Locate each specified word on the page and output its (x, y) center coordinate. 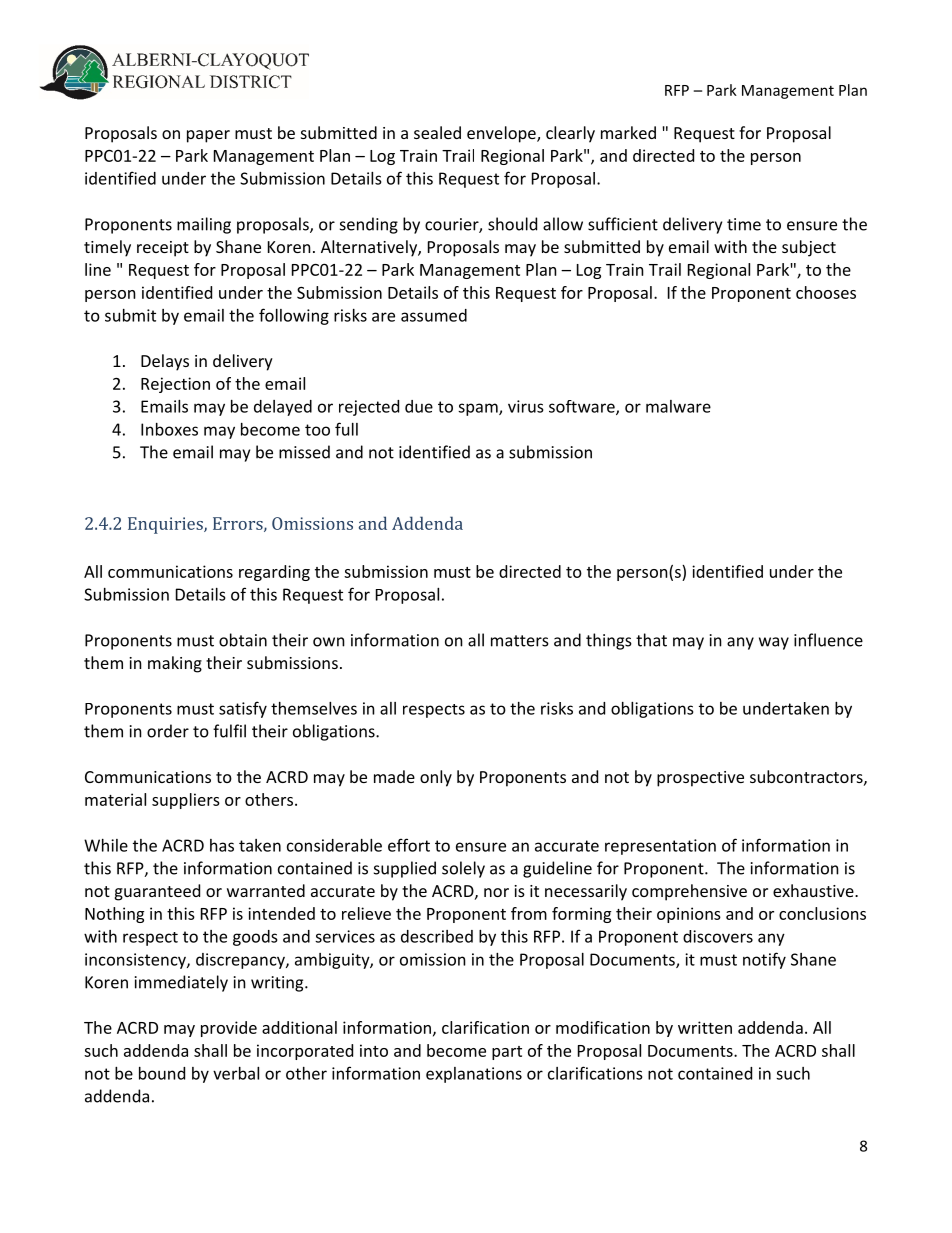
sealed (437, 132)
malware (678, 406)
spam (479, 409)
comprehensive (689, 892)
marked (628, 132)
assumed (434, 315)
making (175, 664)
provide (229, 1029)
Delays (165, 362)
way (774, 643)
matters (520, 641)
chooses (826, 292)
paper (208, 136)
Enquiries (166, 525)
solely (463, 869)
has (222, 845)
